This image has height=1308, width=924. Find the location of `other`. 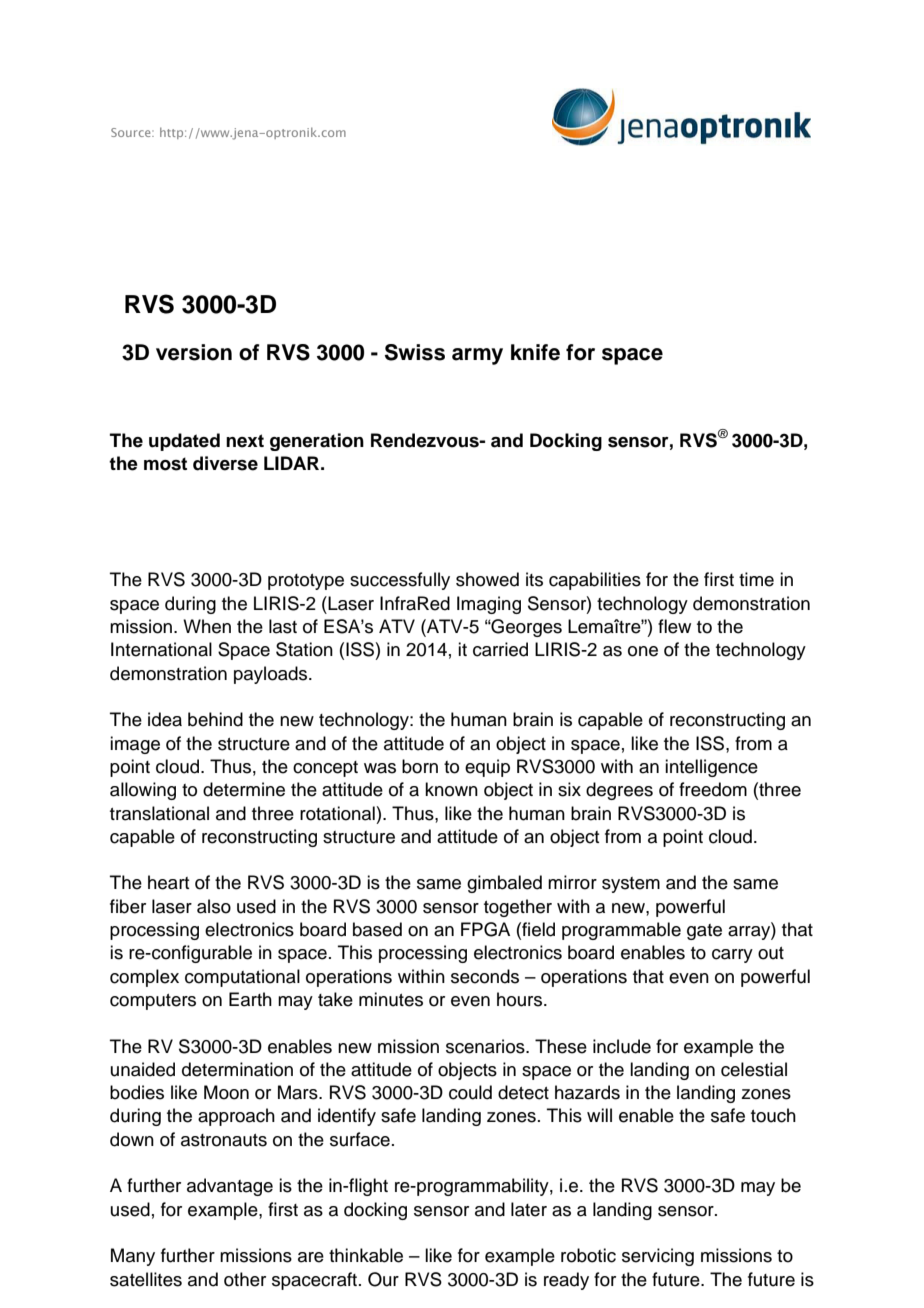

other is located at coordinates (245, 1279).
